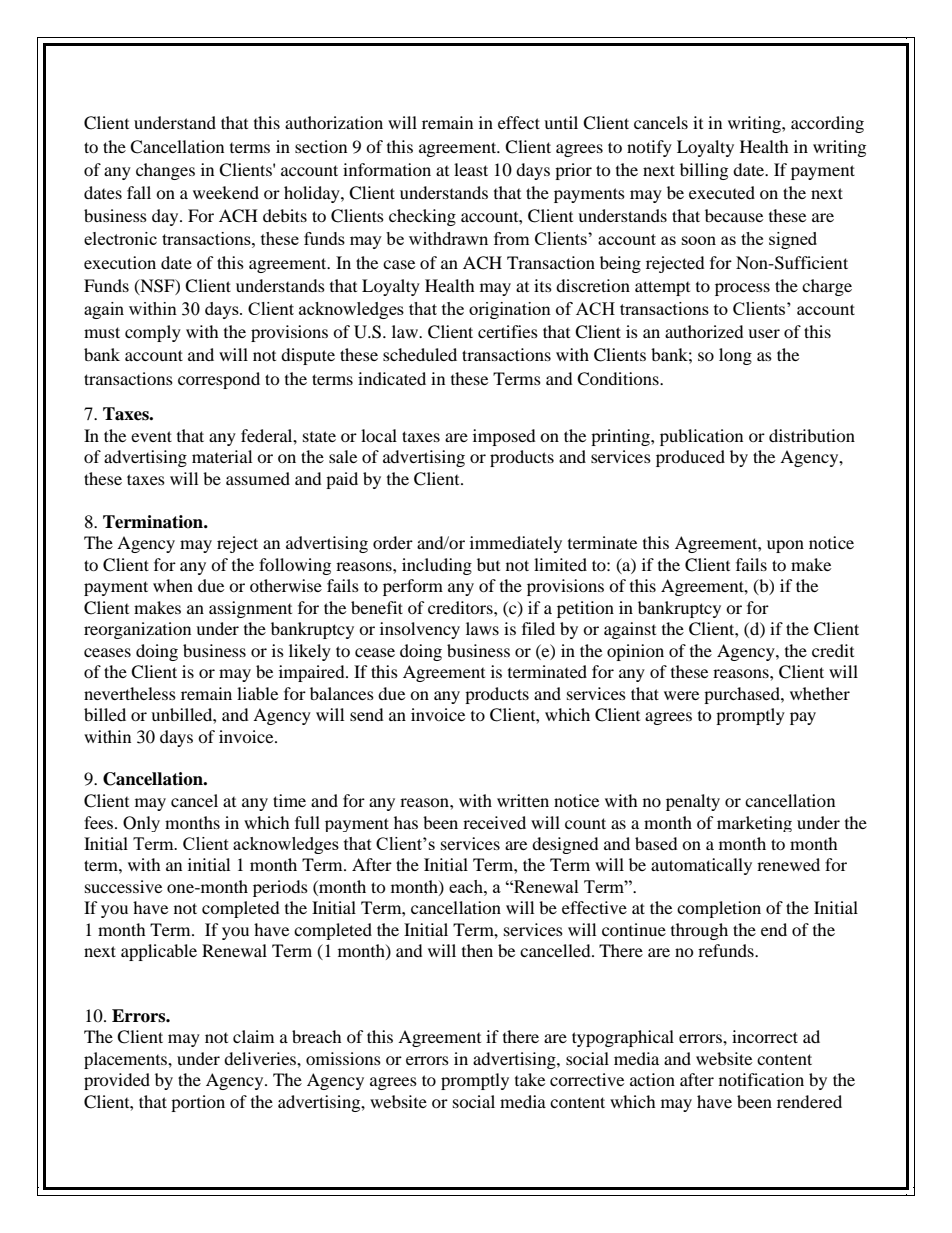  What do you see at coordinates (482, 628) in the screenshot?
I see `laws` at bounding box center [482, 628].
